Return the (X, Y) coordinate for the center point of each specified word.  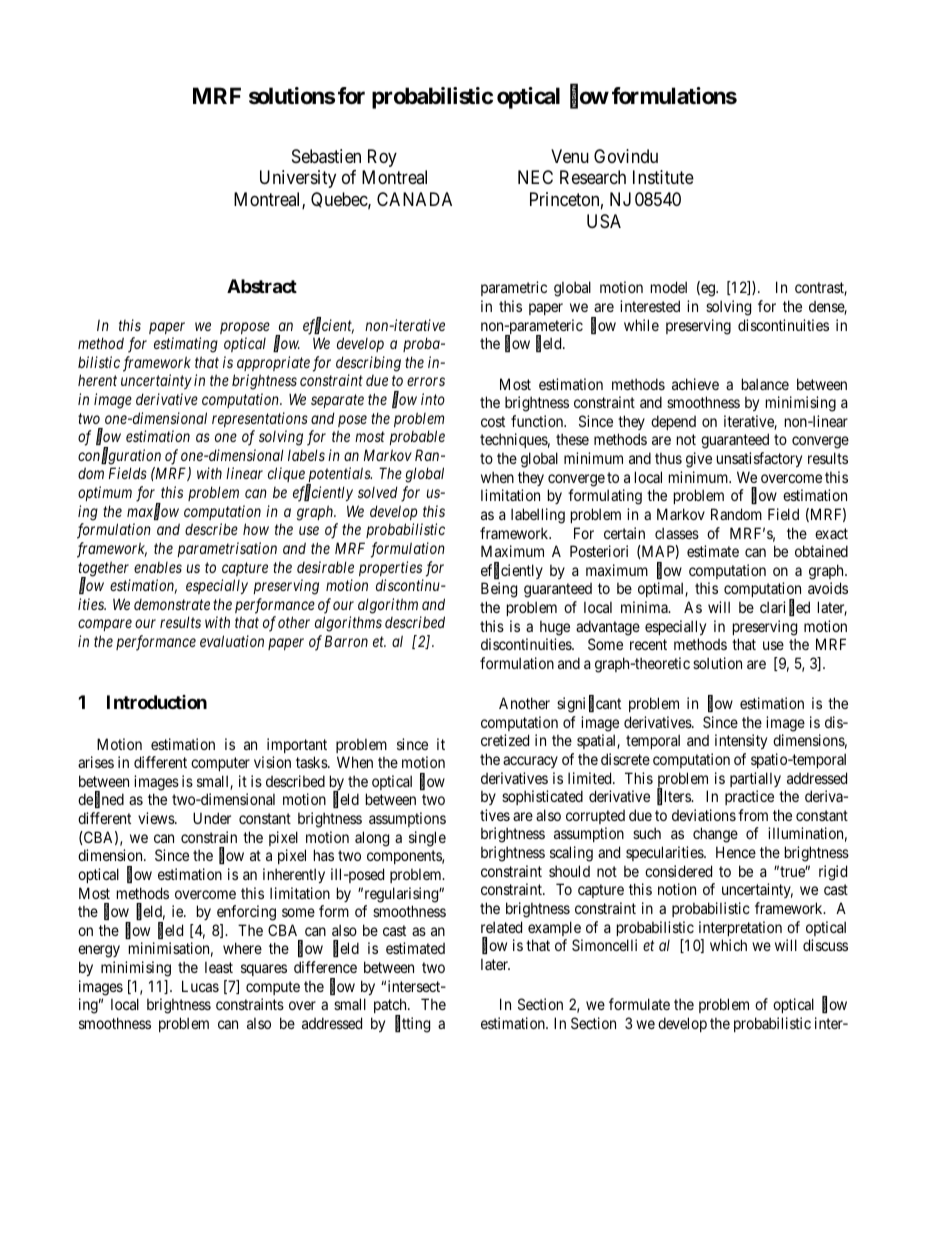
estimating (186, 345)
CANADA (414, 199)
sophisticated (542, 797)
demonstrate (172, 604)
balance (765, 384)
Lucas (200, 986)
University (298, 179)
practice (749, 797)
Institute (663, 177)
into (433, 399)
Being (499, 590)
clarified (785, 608)
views (157, 818)
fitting (412, 1024)
